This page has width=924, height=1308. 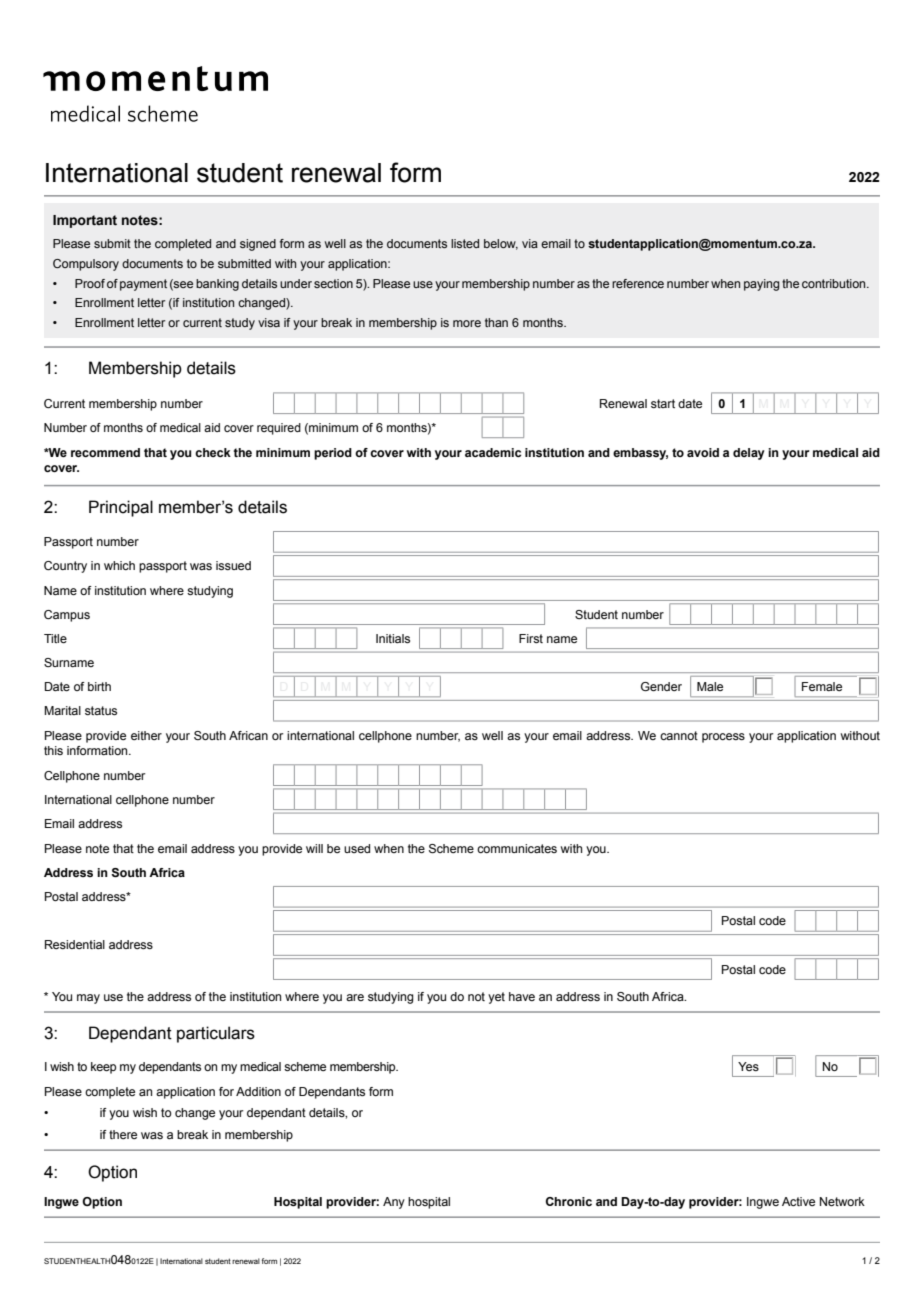 What do you see at coordinates (723, 738) in the page?
I see `process` at bounding box center [723, 738].
